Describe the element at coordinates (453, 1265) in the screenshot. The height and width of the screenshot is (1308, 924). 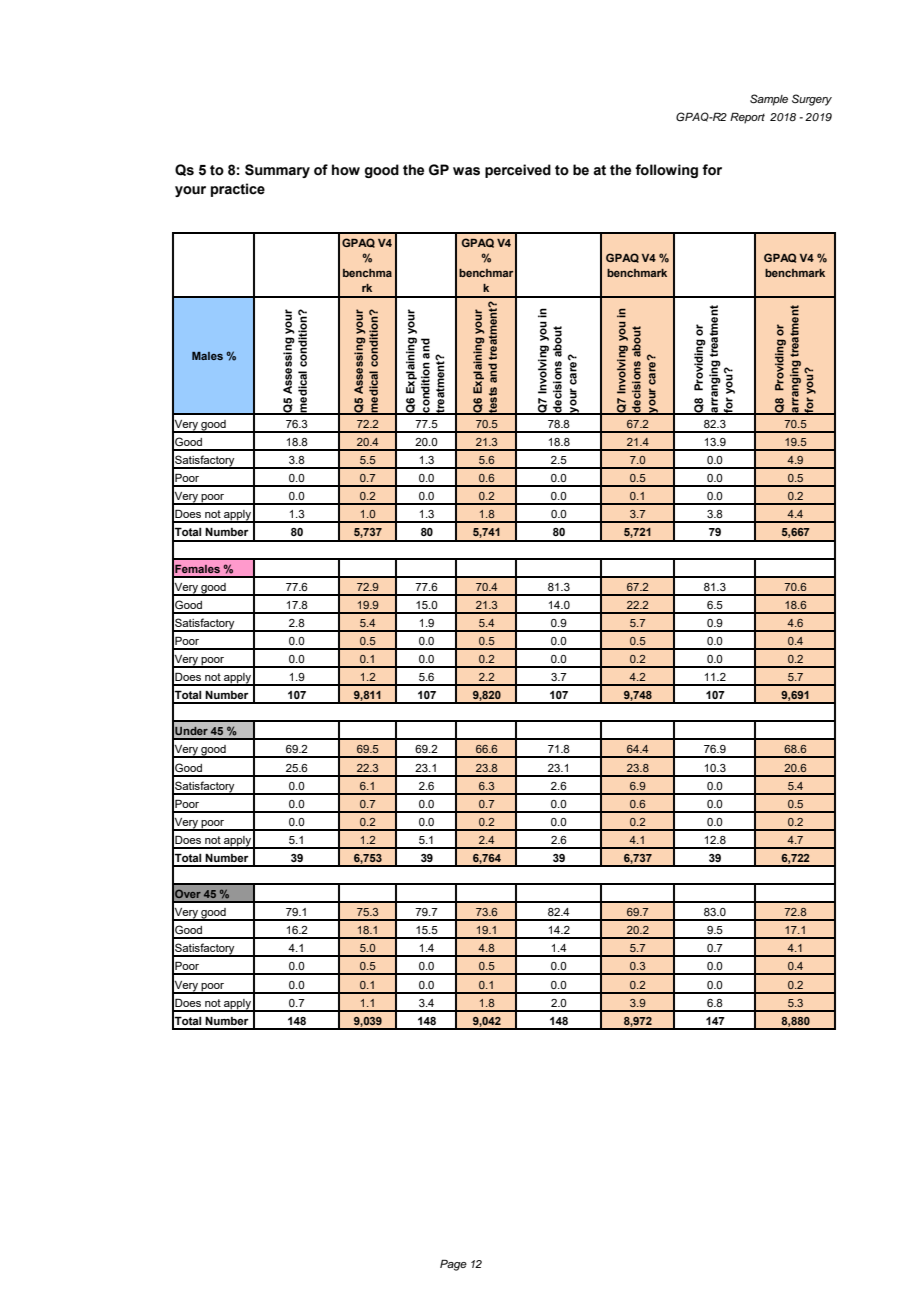
I see `Page` at that location.
